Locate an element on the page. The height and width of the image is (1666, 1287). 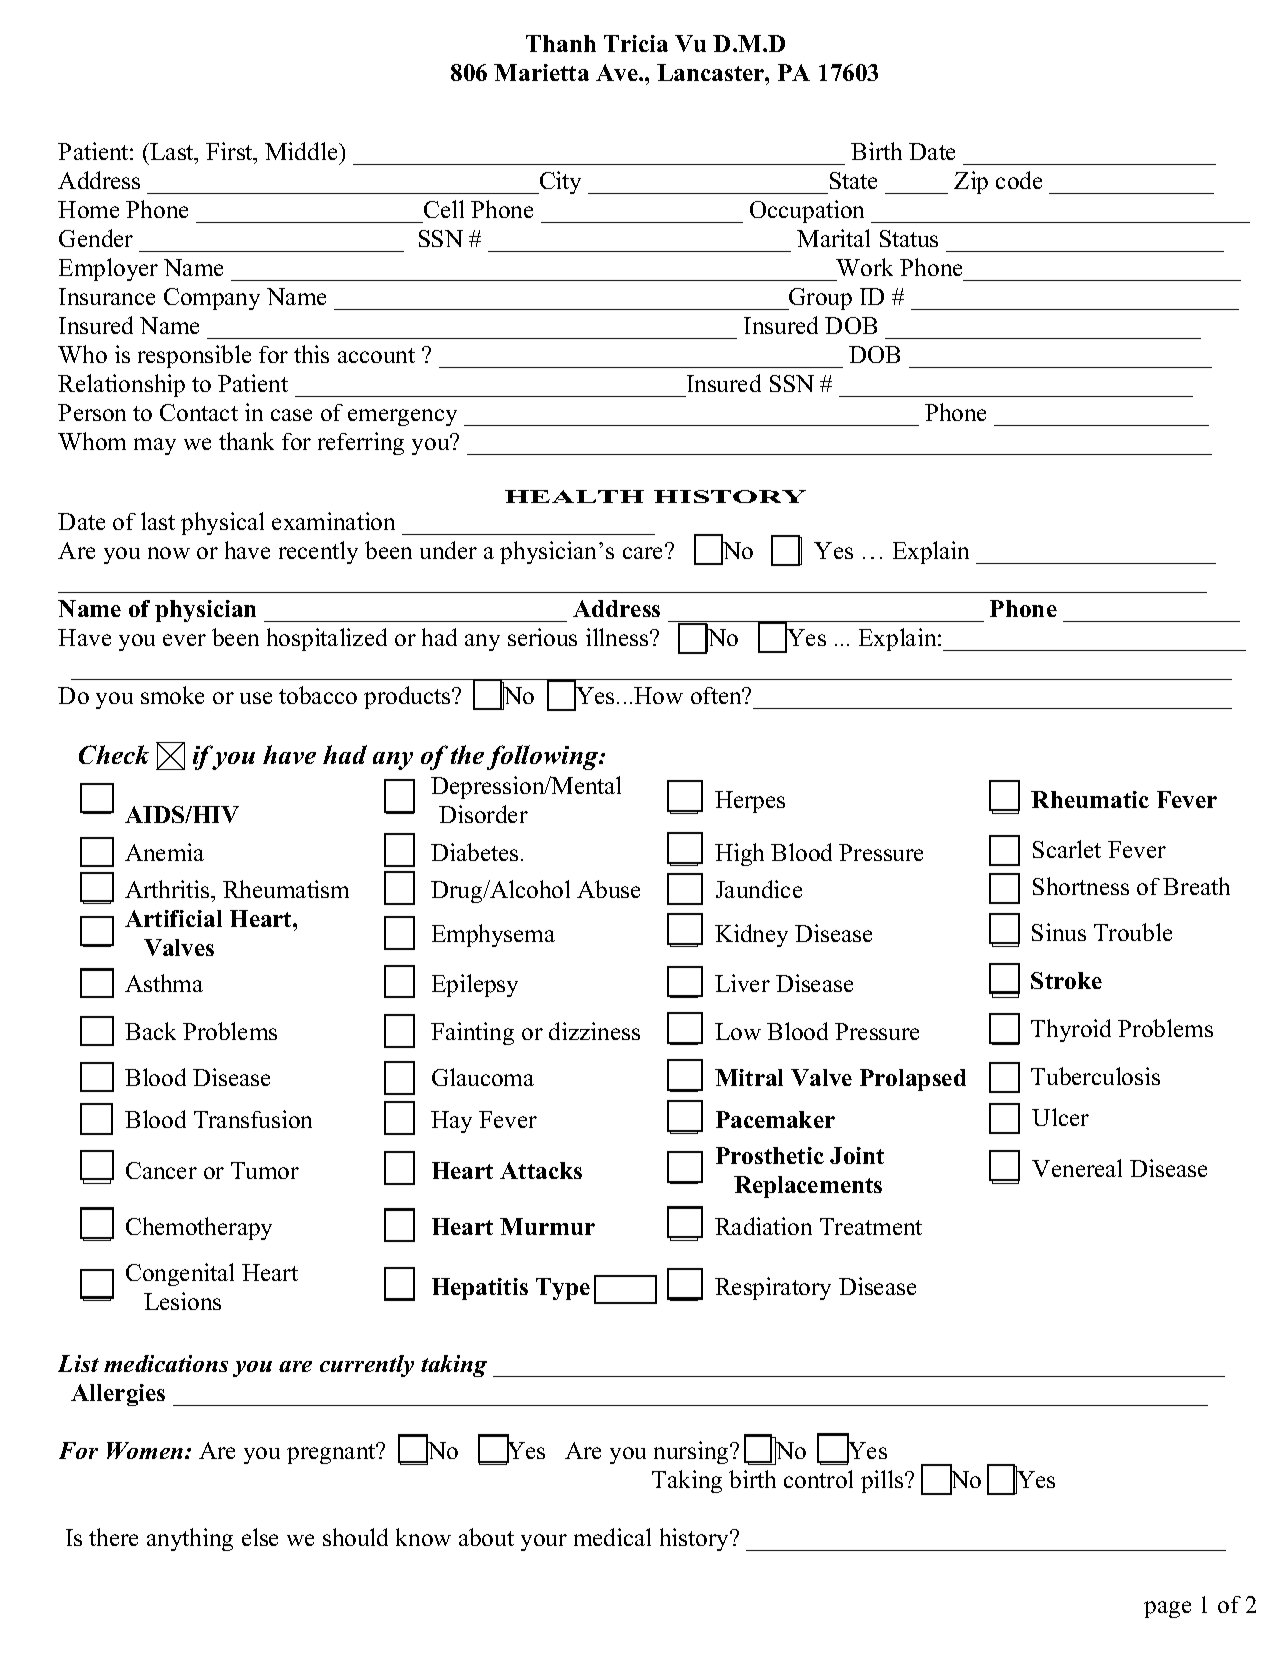
Chemotherapy is located at coordinates (199, 1228).
